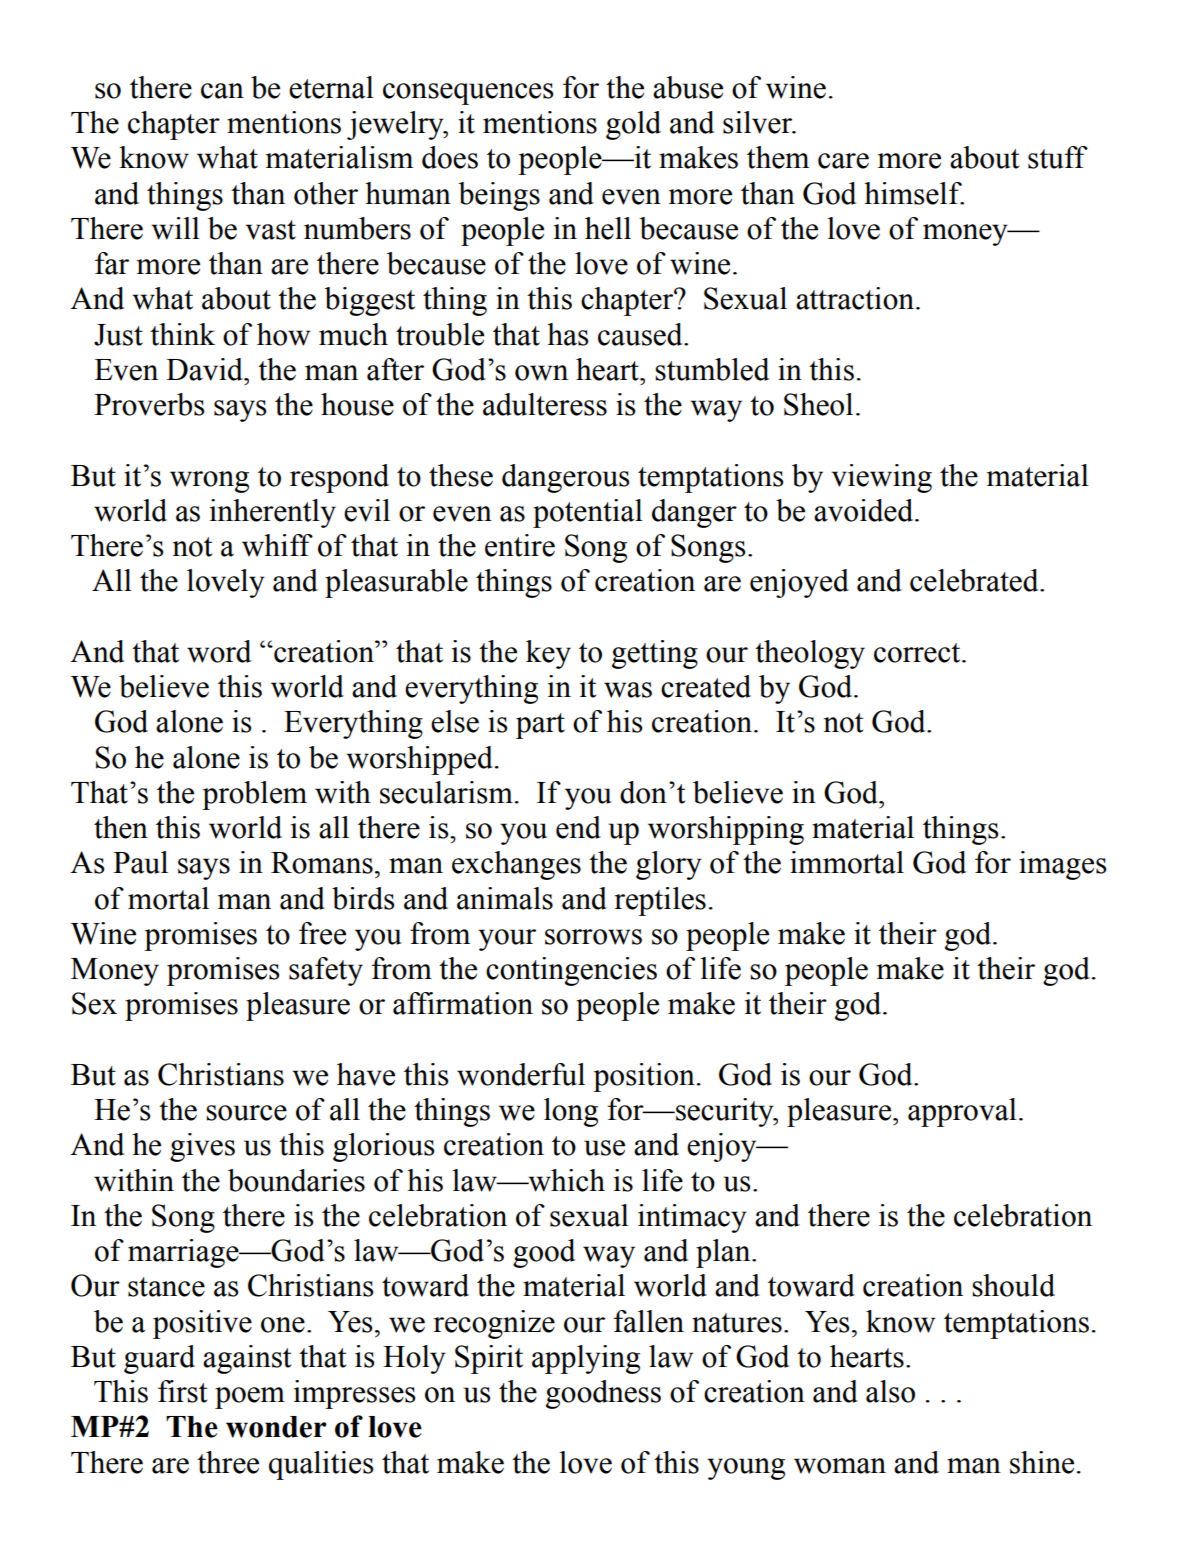 The image size is (1199, 1551). I want to click on problem, so click(254, 795).
